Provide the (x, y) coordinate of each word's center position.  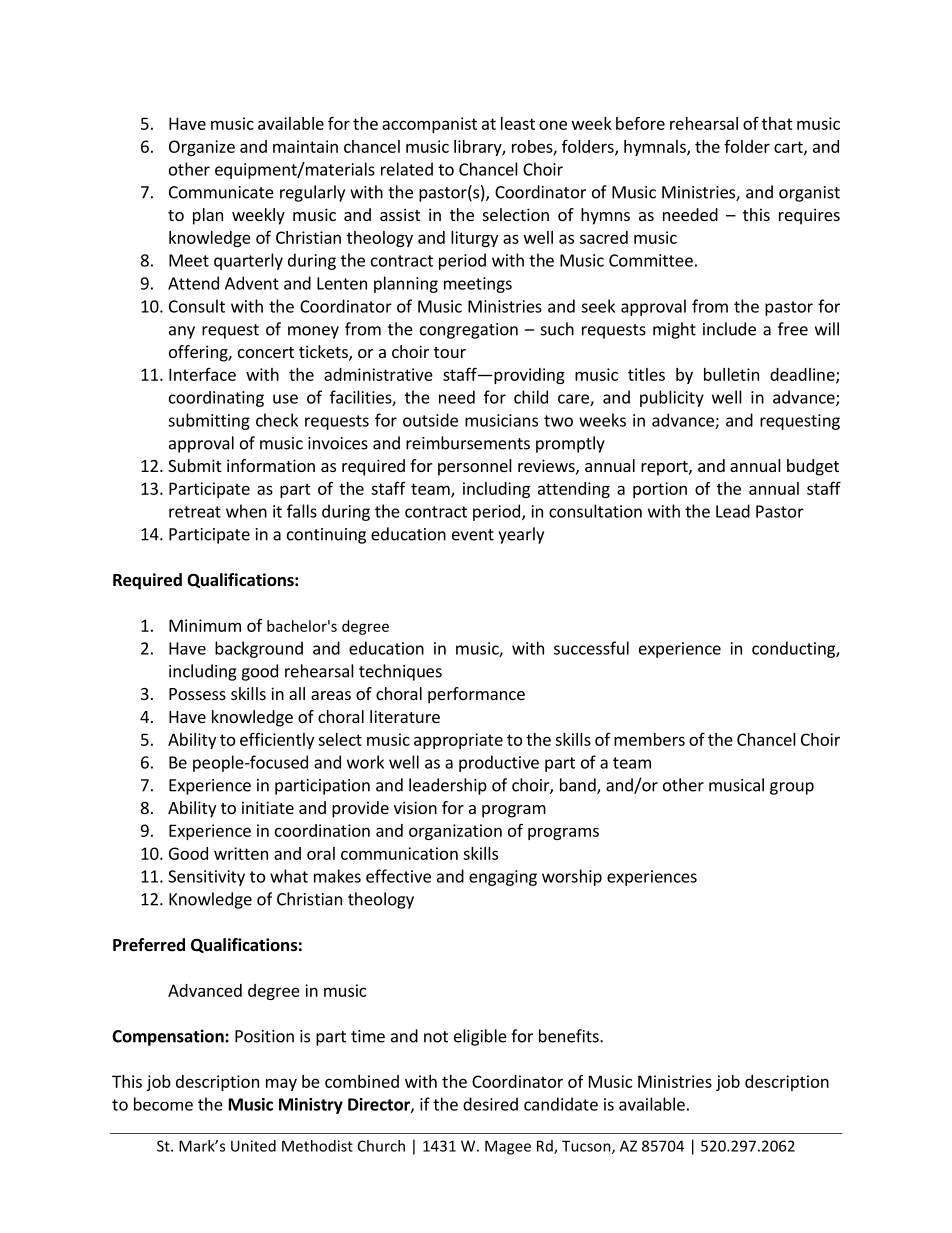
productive (499, 763)
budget (813, 467)
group (792, 788)
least (518, 123)
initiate (268, 807)
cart (789, 148)
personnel (475, 467)
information (271, 465)
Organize (202, 148)
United (253, 1146)
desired (490, 1104)
